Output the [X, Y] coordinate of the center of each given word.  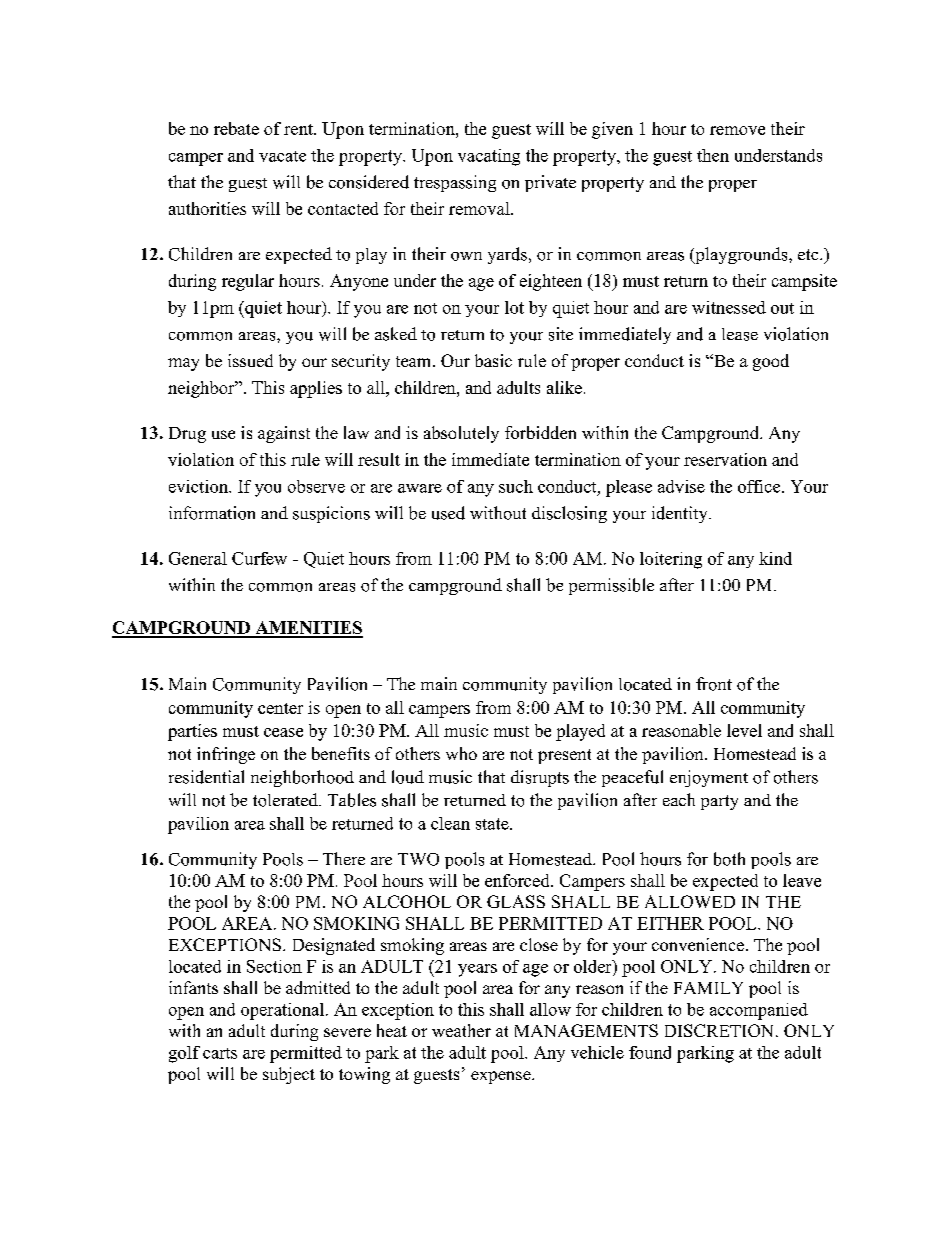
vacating [489, 157]
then [713, 155]
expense [502, 1077]
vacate [282, 156]
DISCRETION [721, 1030]
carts [220, 1053]
